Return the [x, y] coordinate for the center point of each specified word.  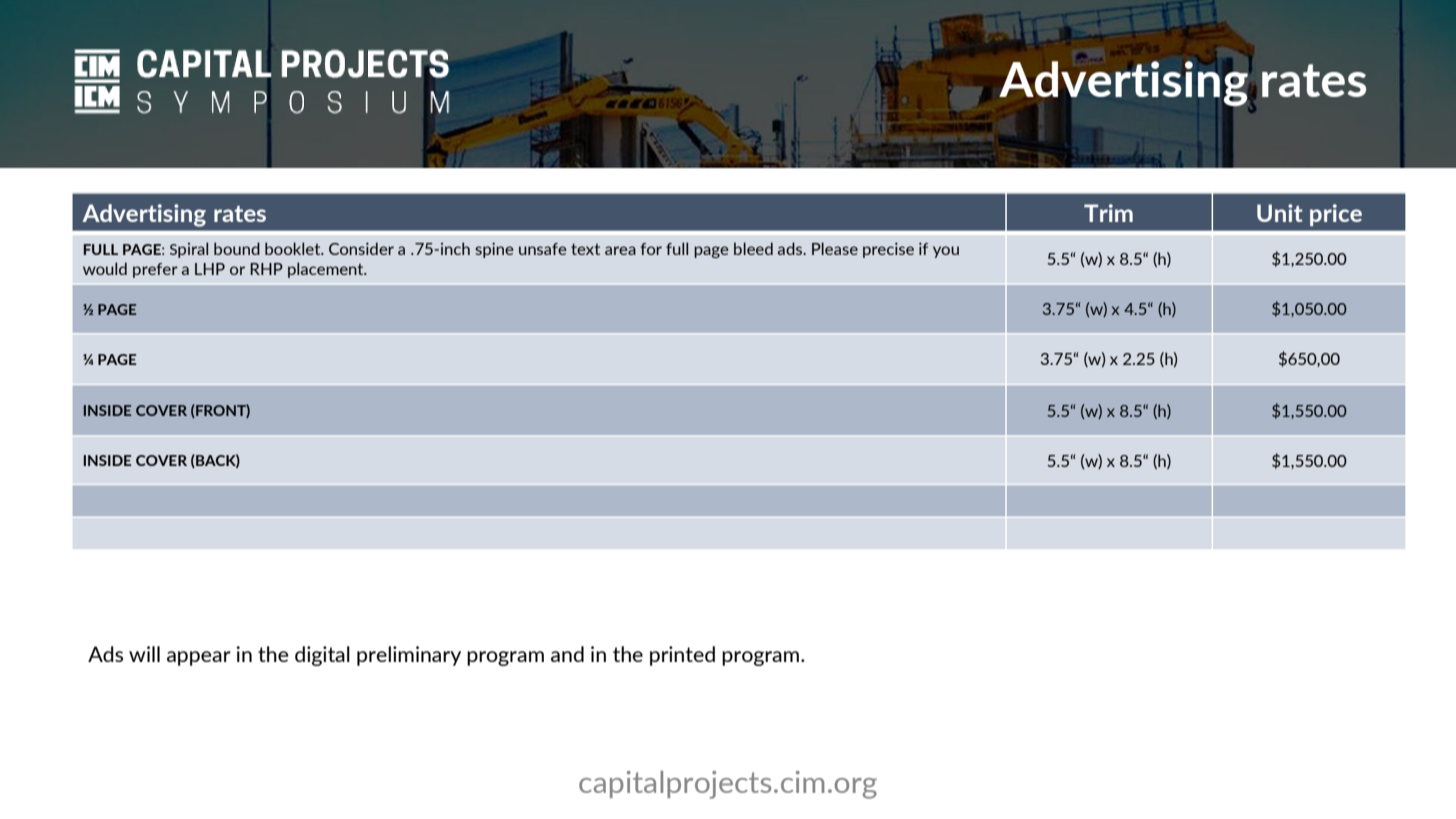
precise [888, 250]
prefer [155, 270]
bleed [753, 248]
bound [237, 248]
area [620, 250]
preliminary [409, 656]
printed [682, 656]
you [946, 252]
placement [327, 270]
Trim [1108, 213]
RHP [266, 269]
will [144, 654]
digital [322, 656]
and [567, 654]
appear [199, 658]
